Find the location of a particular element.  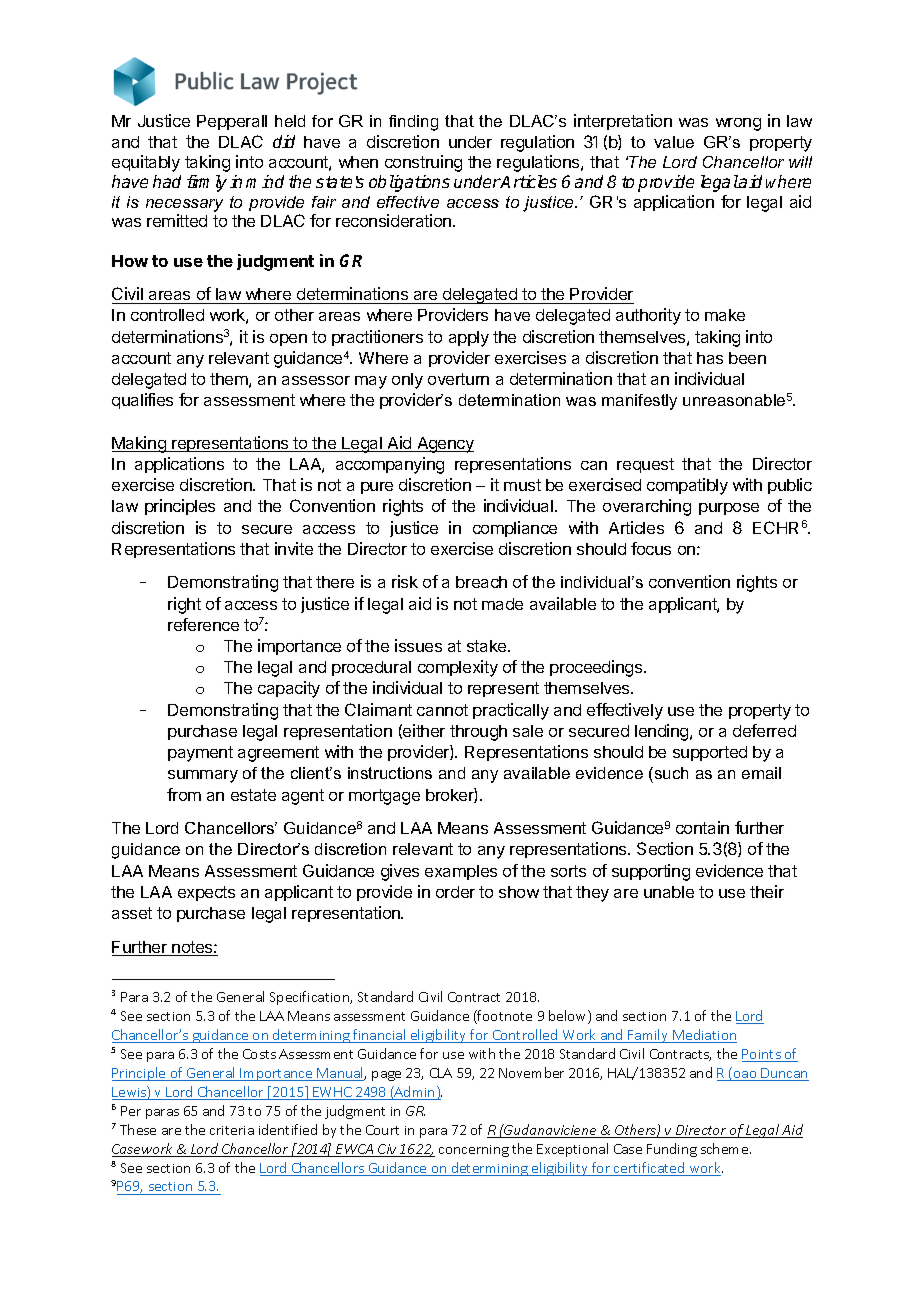

criteria is located at coordinates (232, 1130).
